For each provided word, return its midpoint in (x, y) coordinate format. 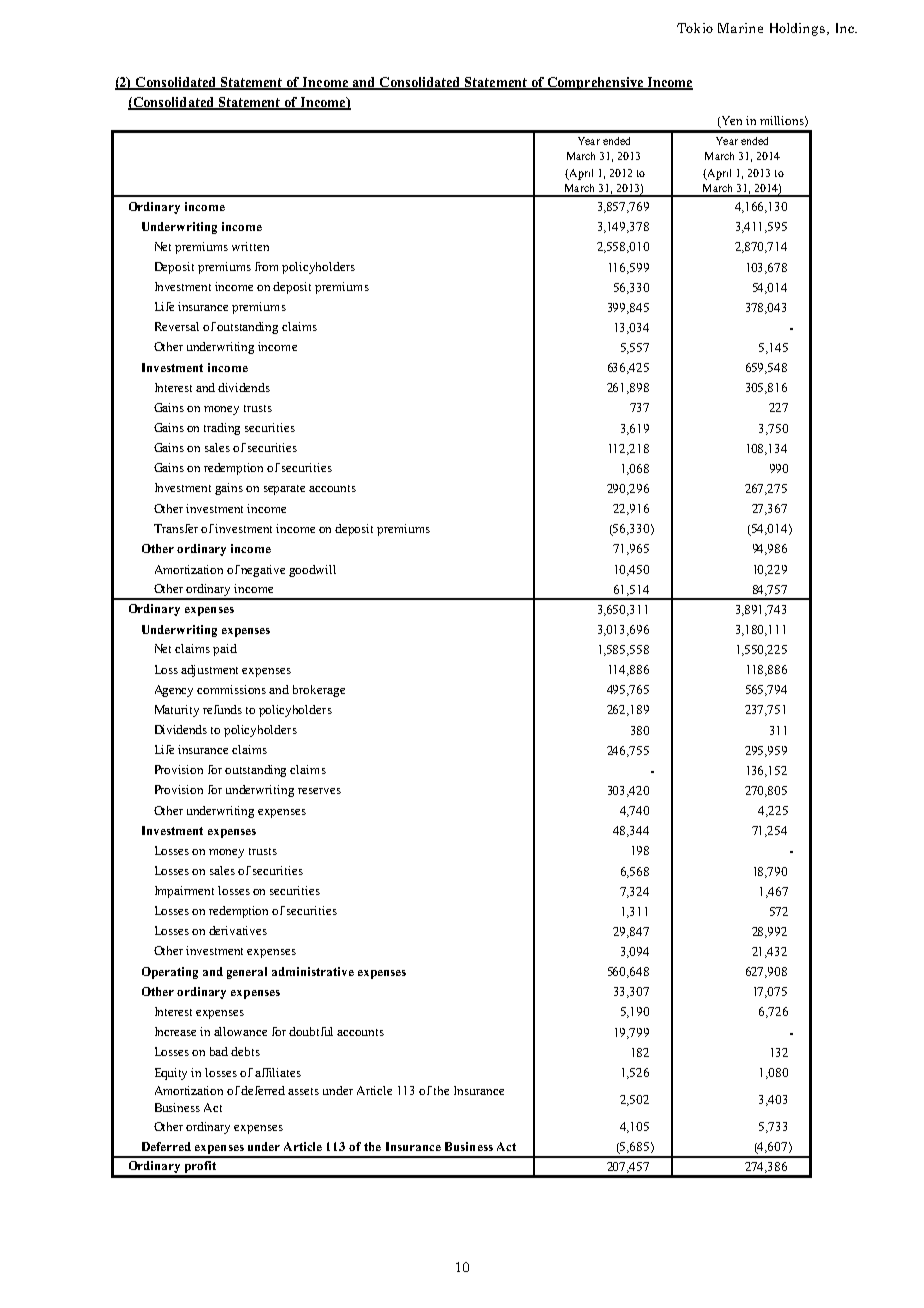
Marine (740, 28)
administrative (313, 971)
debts (245, 1051)
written (250, 246)
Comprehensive (595, 83)
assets (303, 1091)
